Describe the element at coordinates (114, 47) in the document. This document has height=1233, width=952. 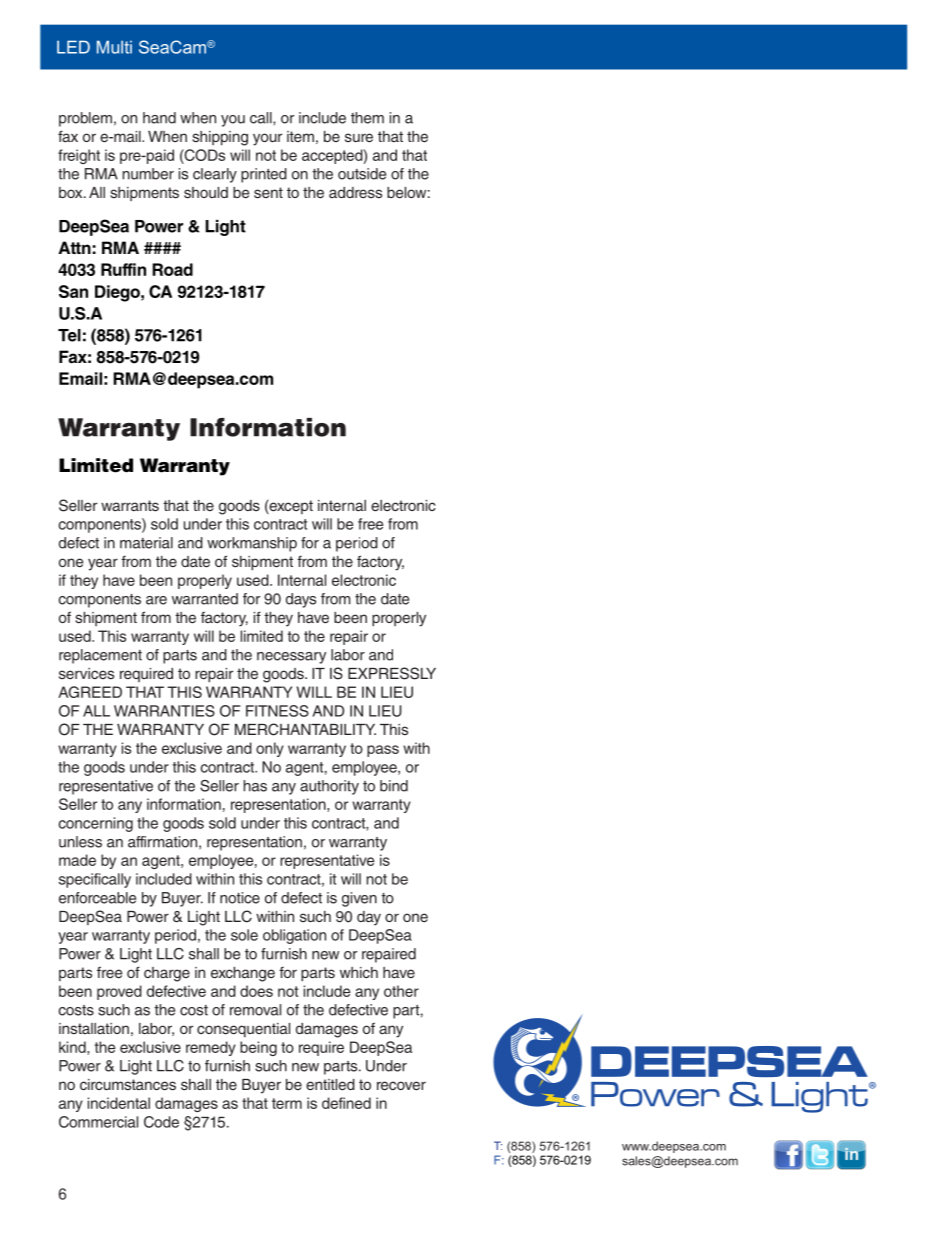
I see `Multi` at that location.
